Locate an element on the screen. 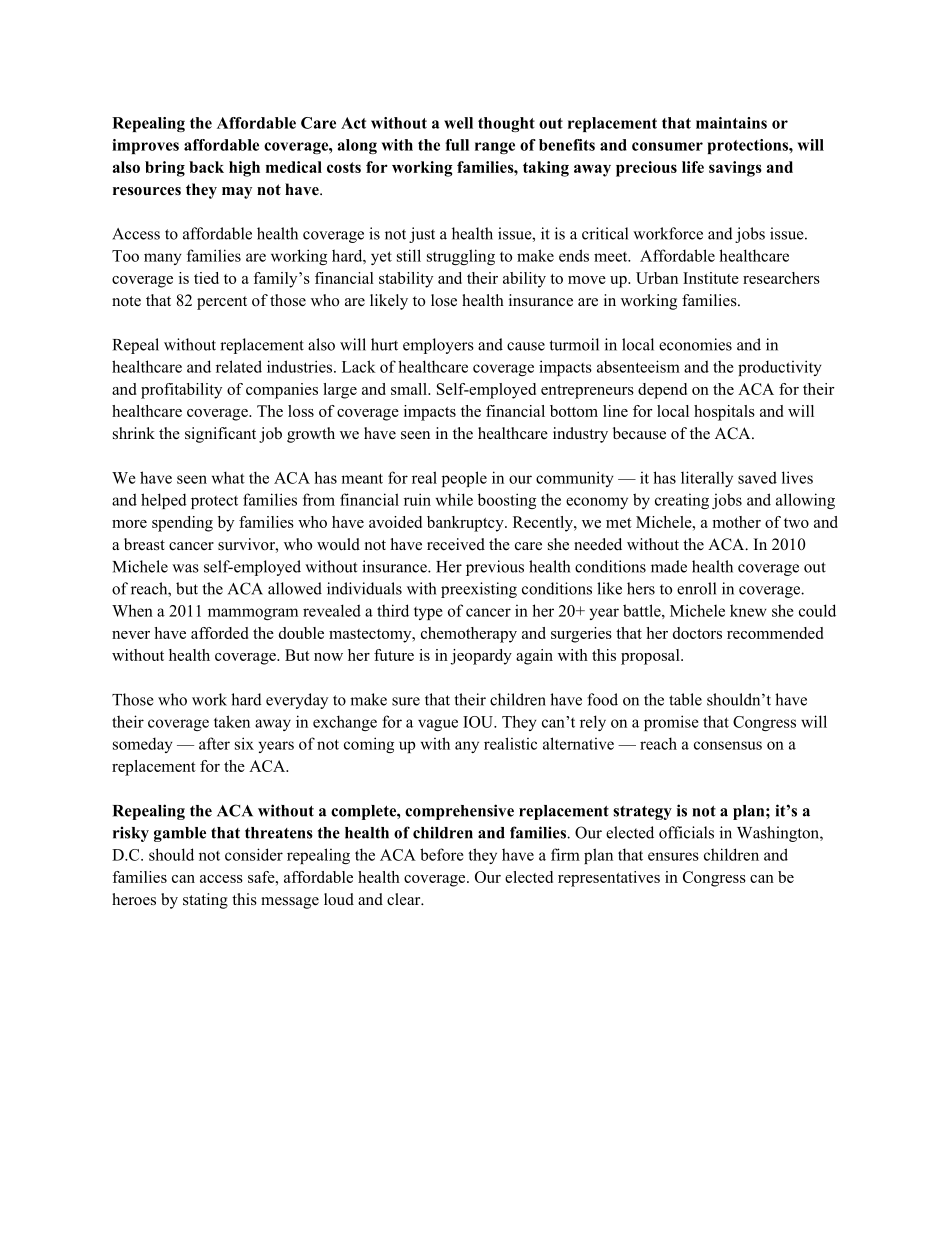  vague is located at coordinates (438, 725).
